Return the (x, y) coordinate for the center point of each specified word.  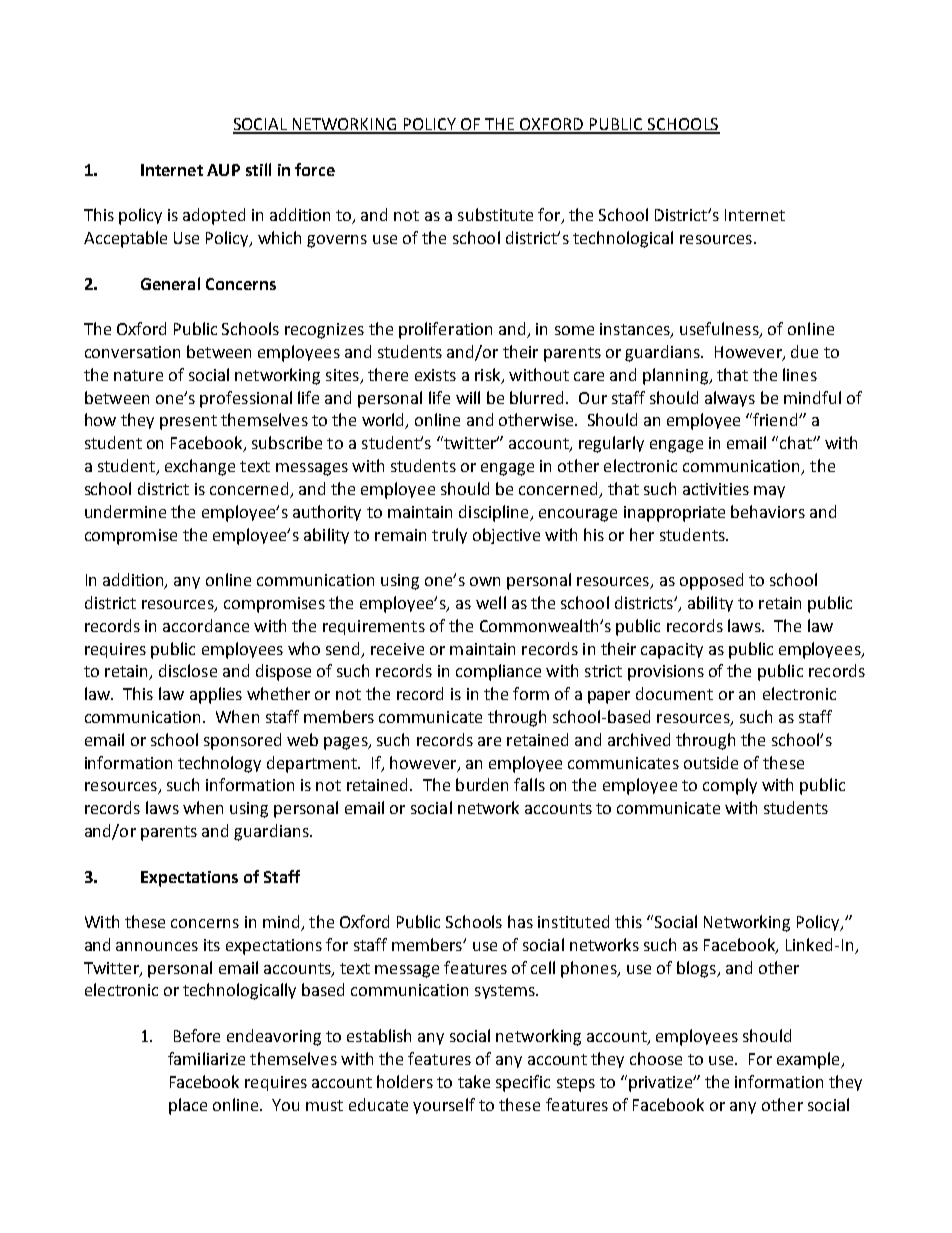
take (474, 1081)
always (730, 399)
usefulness (720, 330)
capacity (672, 651)
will (468, 397)
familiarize (206, 1058)
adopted (214, 216)
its (212, 945)
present (188, 422)
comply (730, 786)
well (491, 602)
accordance (206, 625)
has (520, 921)
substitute (495, 214)
